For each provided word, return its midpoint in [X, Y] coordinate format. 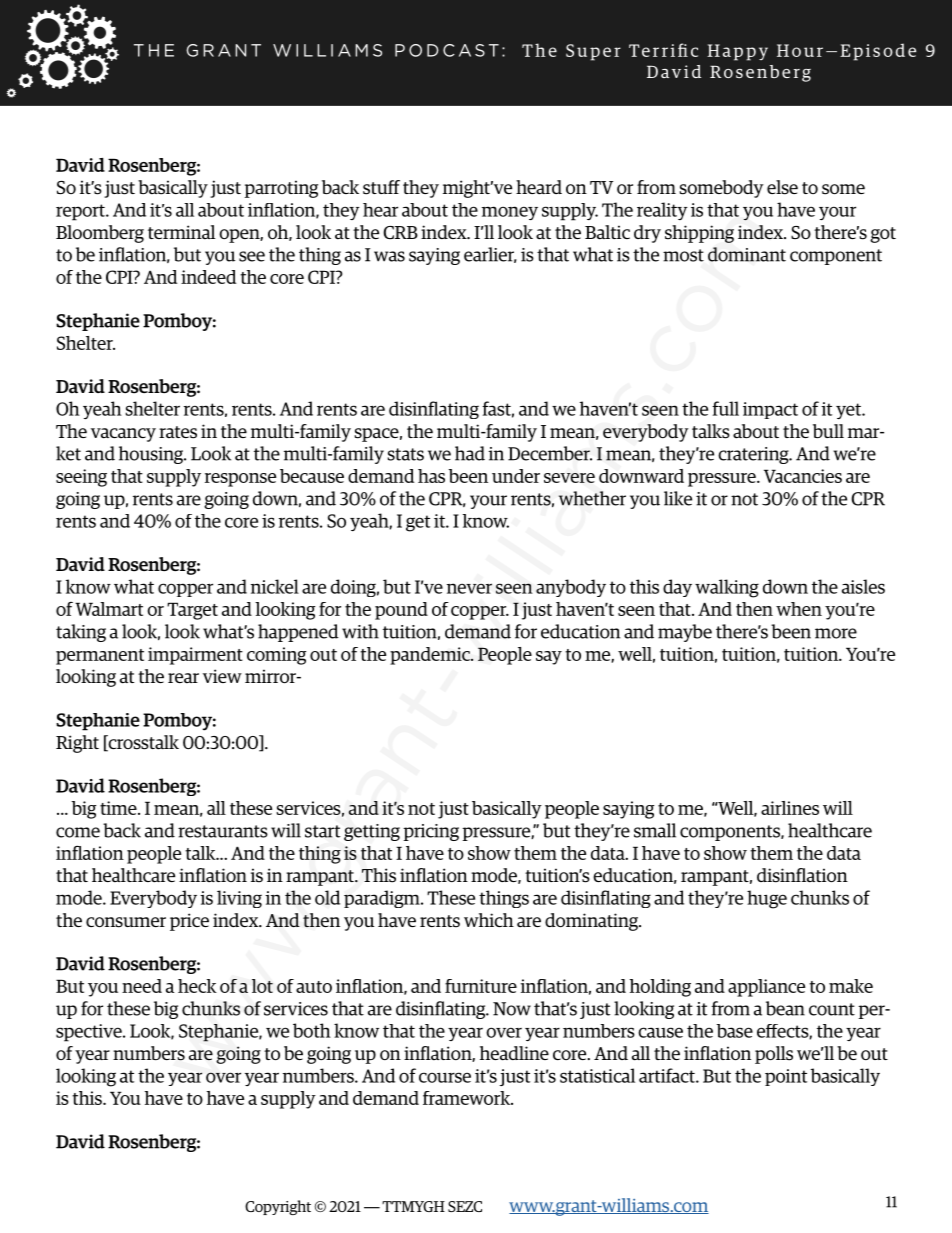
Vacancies [803, 476]
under [516, 476]
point [786, 1077]
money [510, 213]
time [119, 808]
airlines [790, 808]
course [445, 1077]
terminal [181, 232]
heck [197, 986]
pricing [431, 832]
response [240, 480]
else [782, 187]
